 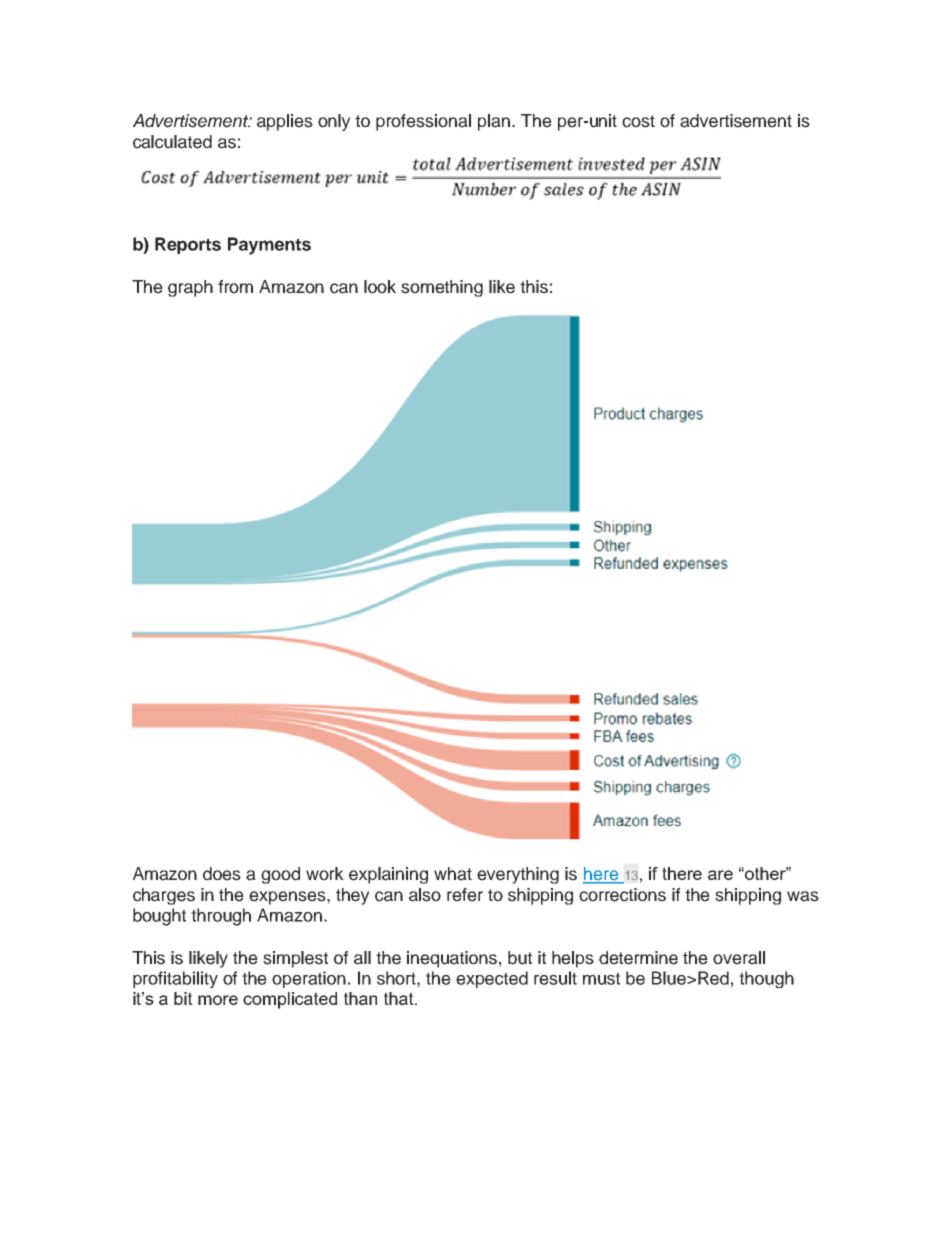 What do you see at coordinates (285, 122) in the screenshot?
I see `applies` at bounding box center [285, 122].
